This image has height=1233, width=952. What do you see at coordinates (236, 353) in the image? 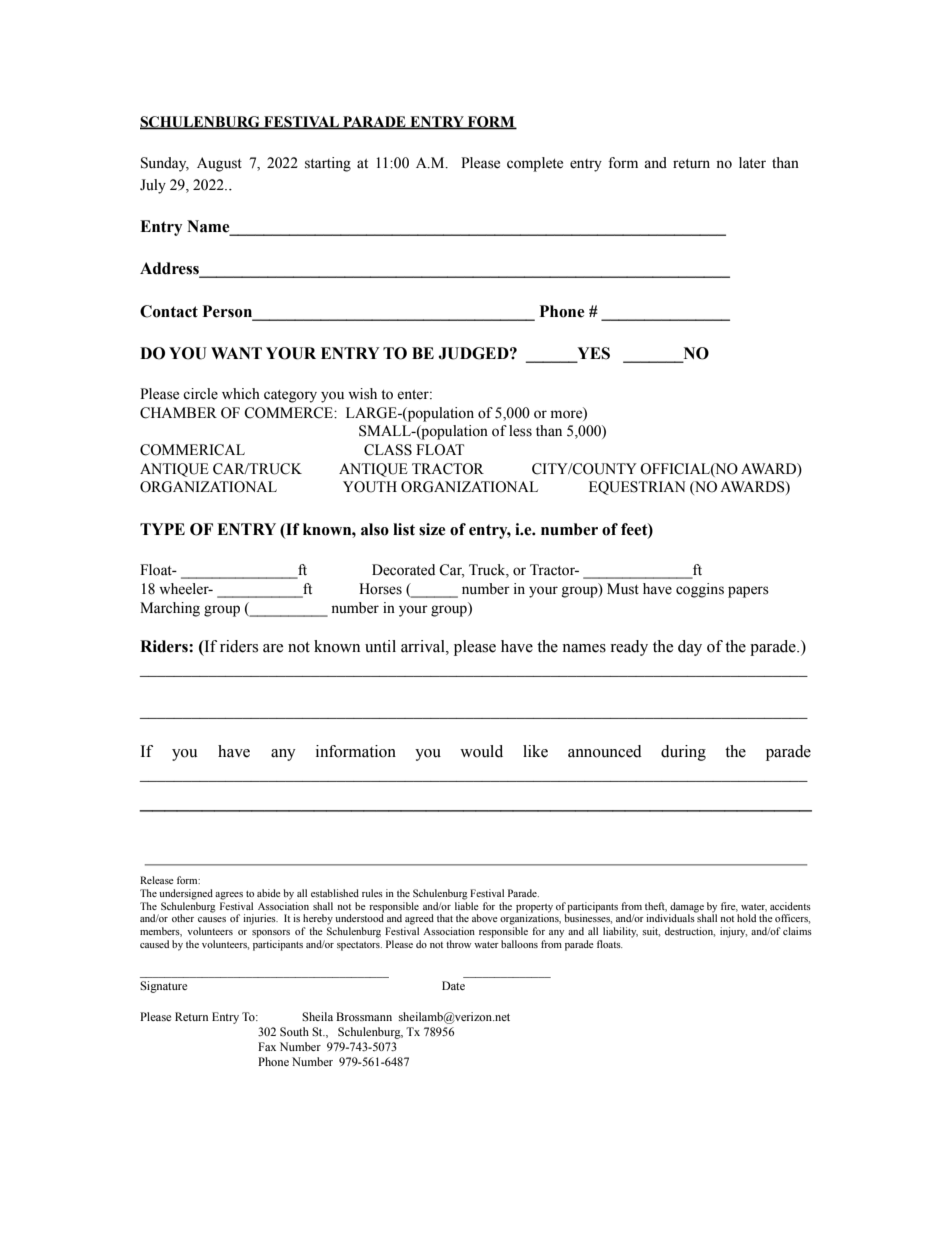
I see `WANT` at bounding box center [236, 353].
